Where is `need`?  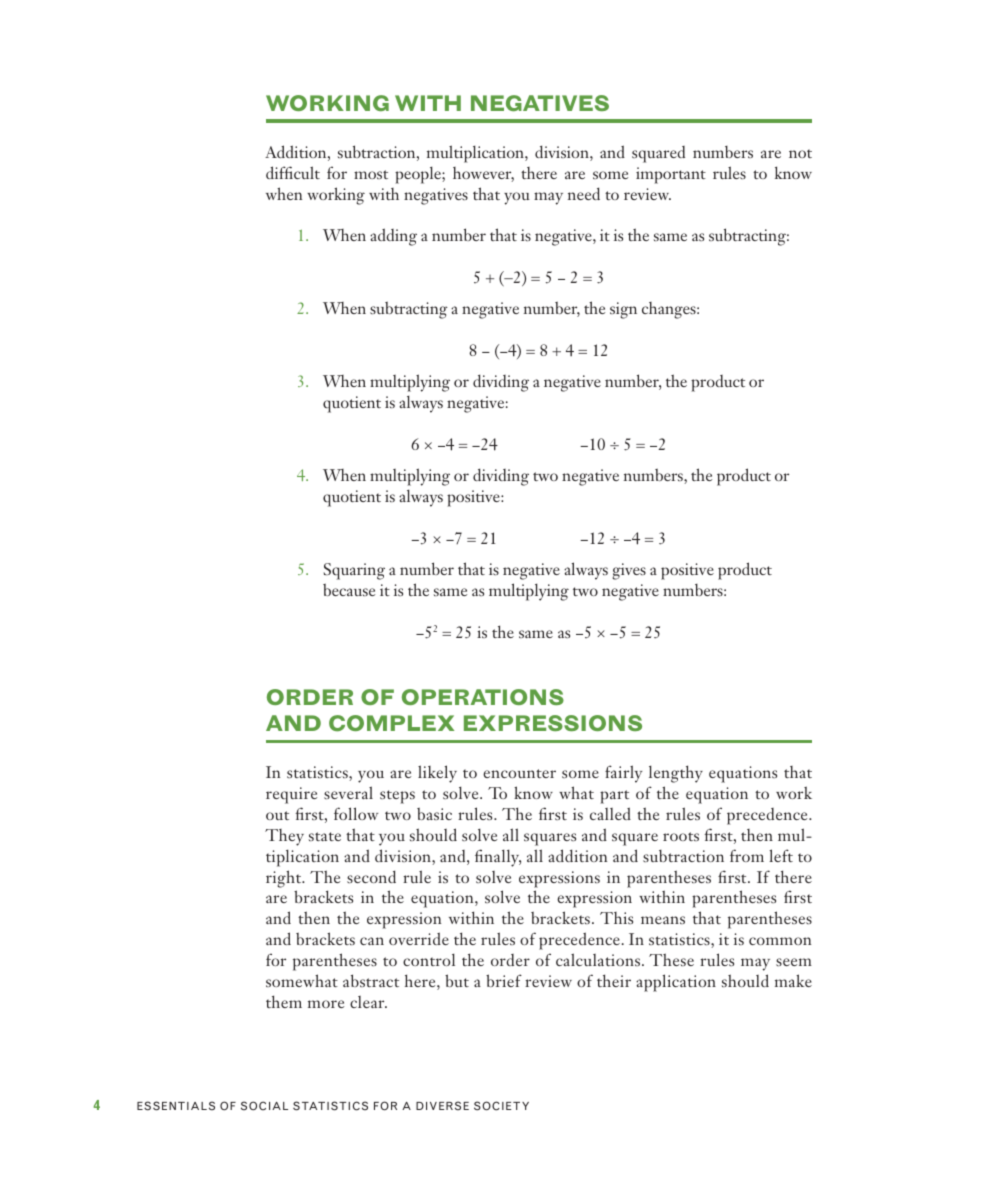
need is located at coordinates (584, 193).
